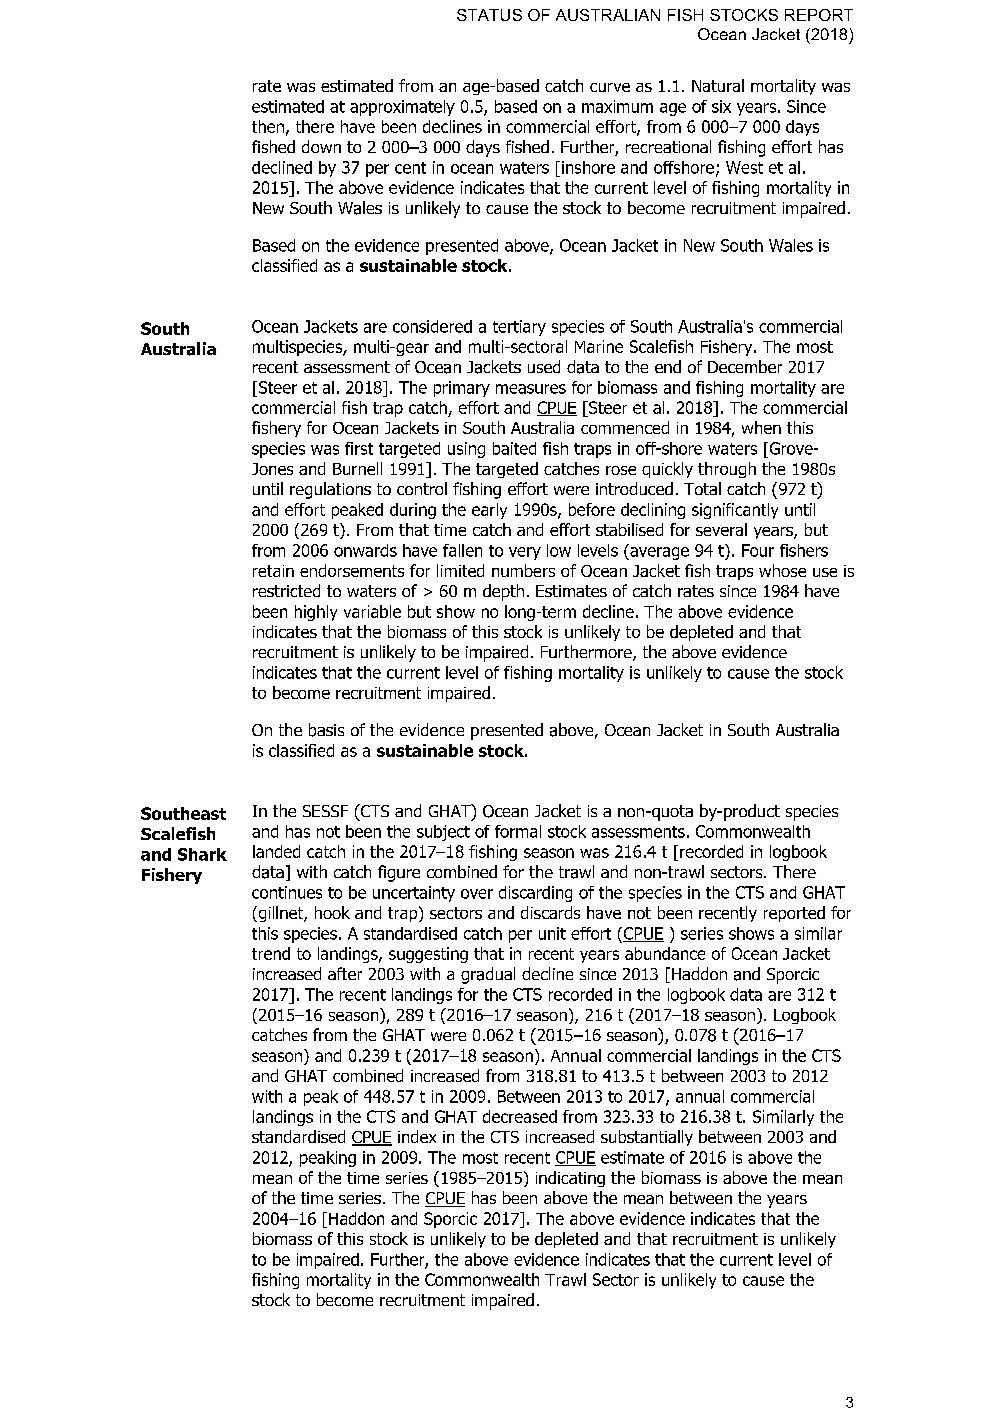 The image size is (1005, 1421). Describe the element at coordinates (503, 592) in the document. I see `depth` at that location.
